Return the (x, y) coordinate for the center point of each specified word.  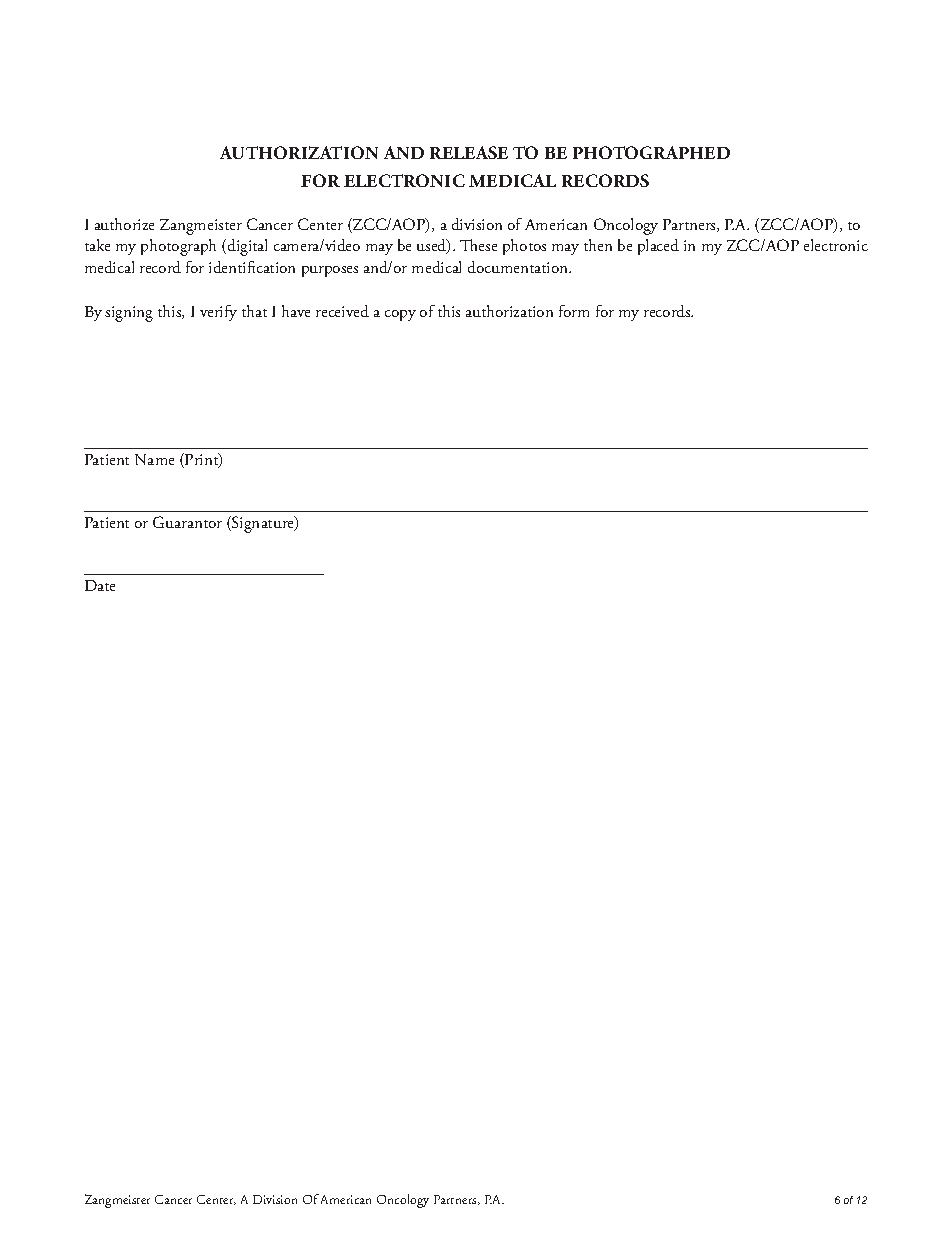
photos (524, 247)
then (598, 245)
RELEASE (469, 152)
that (254, 311)
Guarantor (187, 522)
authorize (124, 224)
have (296, 311)
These (478, 245)
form (574, 311)
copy (400, 315)
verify (218, 313)
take (97, 245)
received (342, 311)
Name (154, 459)
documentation (519, 267)
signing (129, 314)
